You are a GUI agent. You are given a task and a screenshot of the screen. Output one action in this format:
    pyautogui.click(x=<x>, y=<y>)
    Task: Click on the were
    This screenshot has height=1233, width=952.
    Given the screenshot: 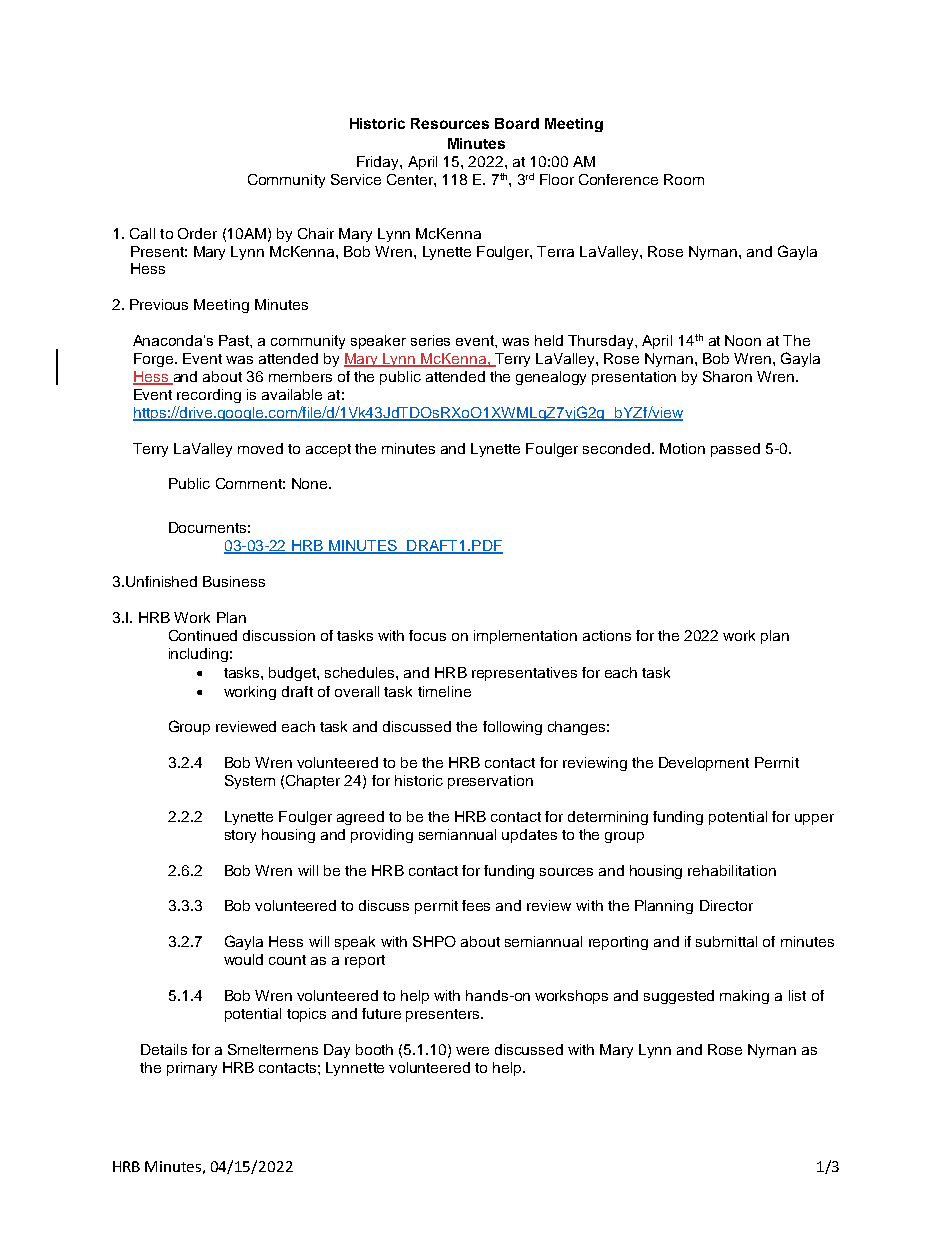 What is the action you would take?
    pyautogui.click(x=472, y=1051)
